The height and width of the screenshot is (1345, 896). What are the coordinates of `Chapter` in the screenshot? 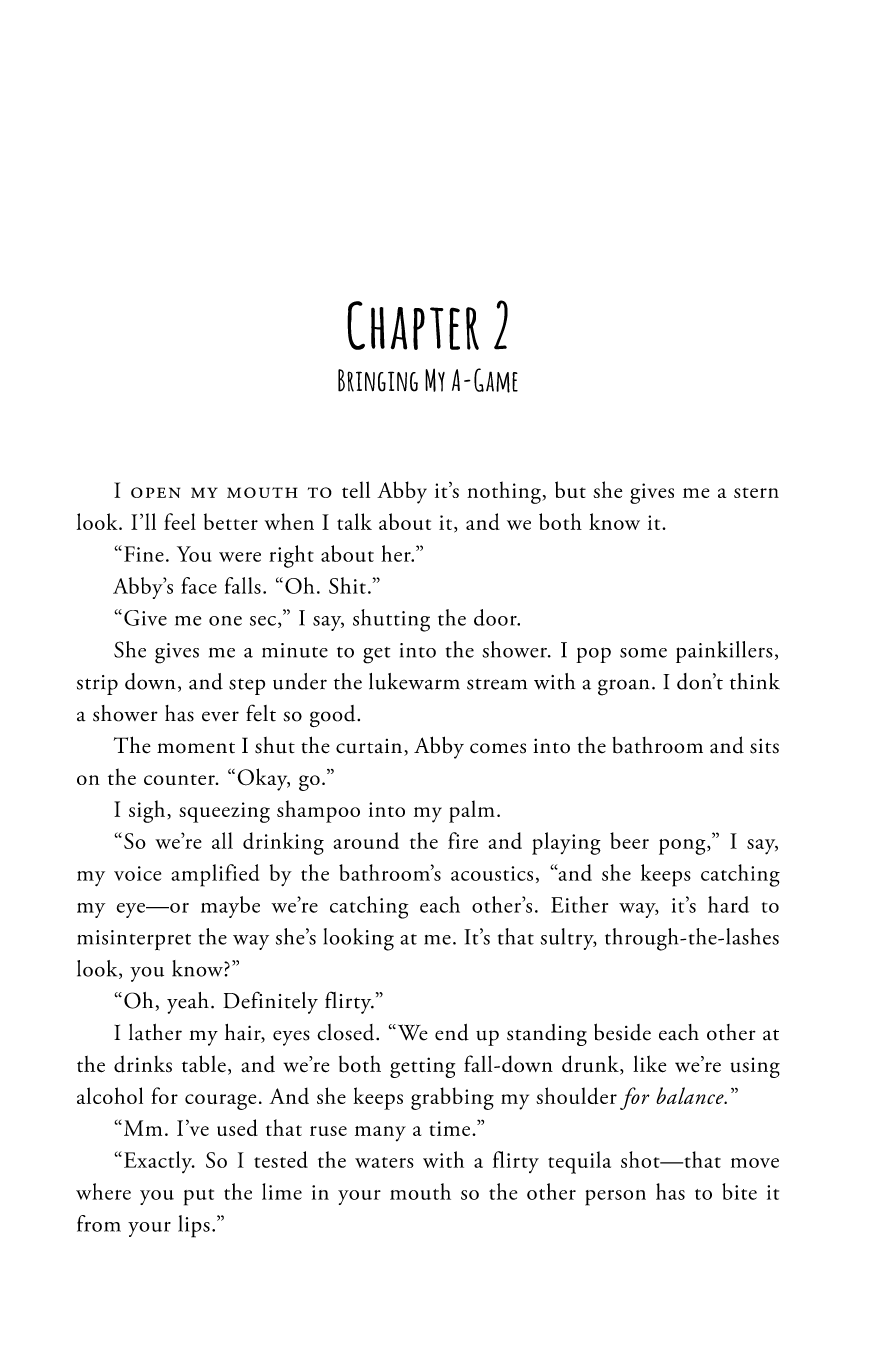 It's located at (413, 325).
